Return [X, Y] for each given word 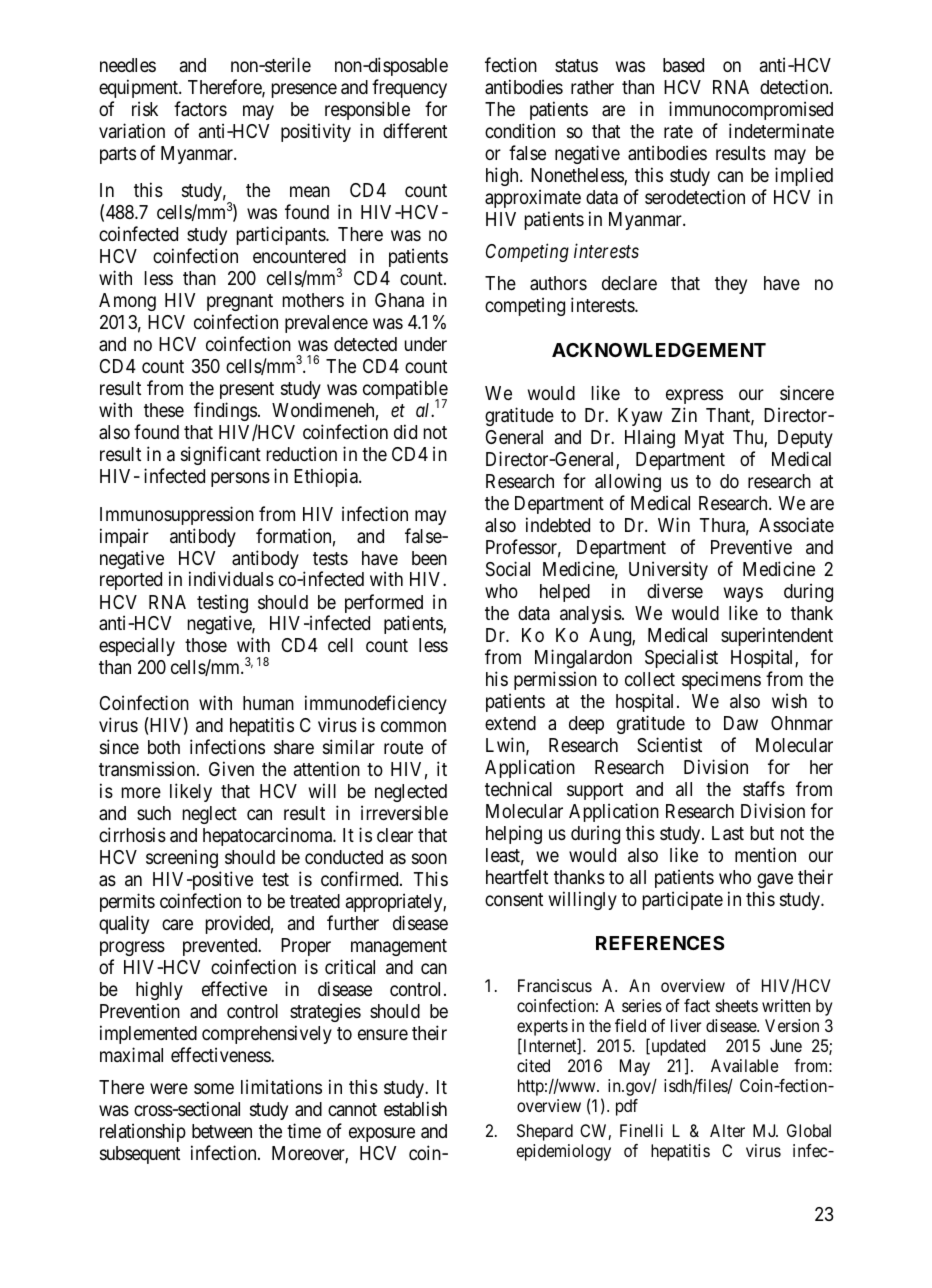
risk [145, 108]
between [222, 1131]
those [206, 645]
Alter [727, 1130]
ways [743, 594]
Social [508, 568]
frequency [409, 88]
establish [415, 1109]
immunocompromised [751, 110]
